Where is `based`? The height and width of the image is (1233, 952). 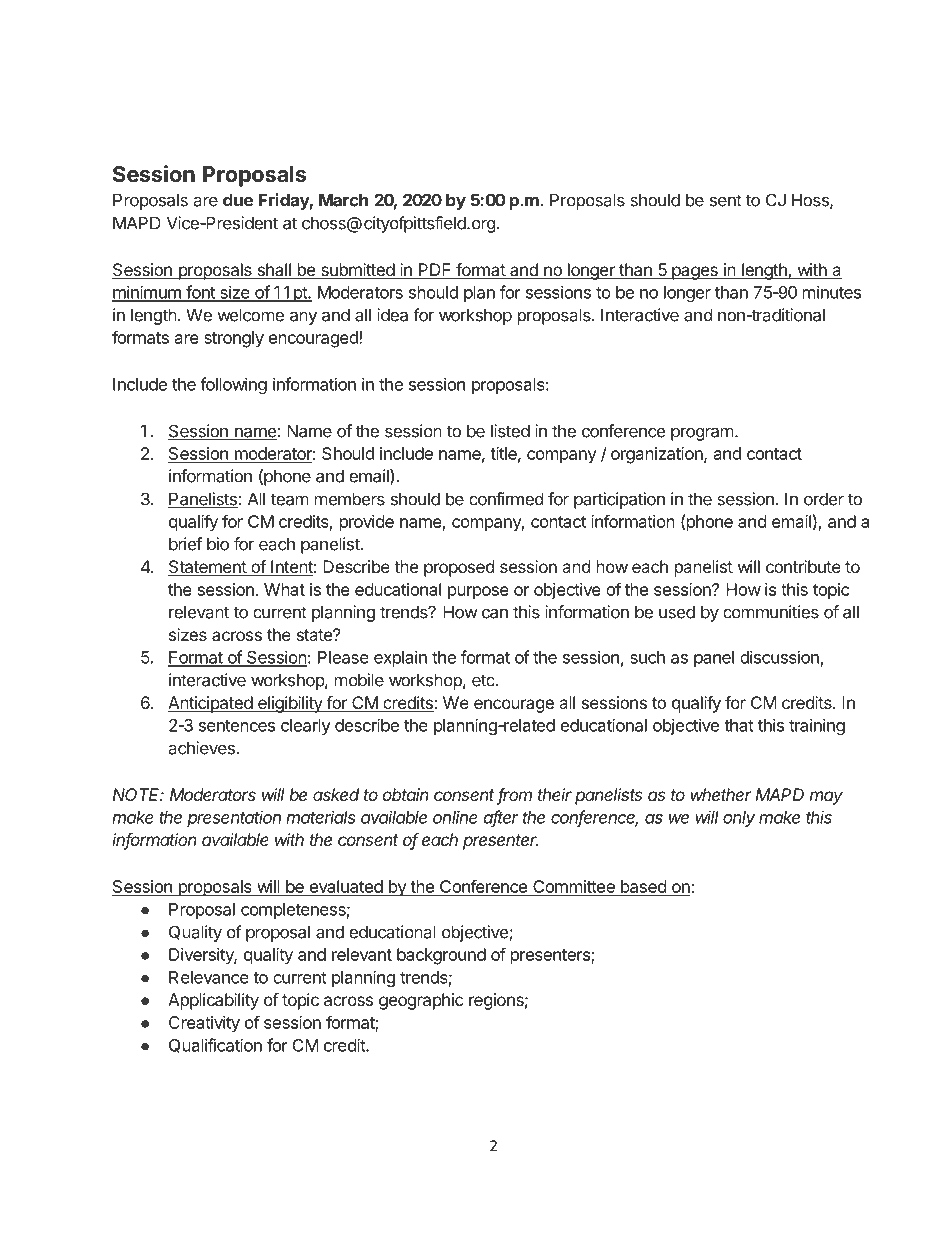 based is located at coordinates (643, 888).
